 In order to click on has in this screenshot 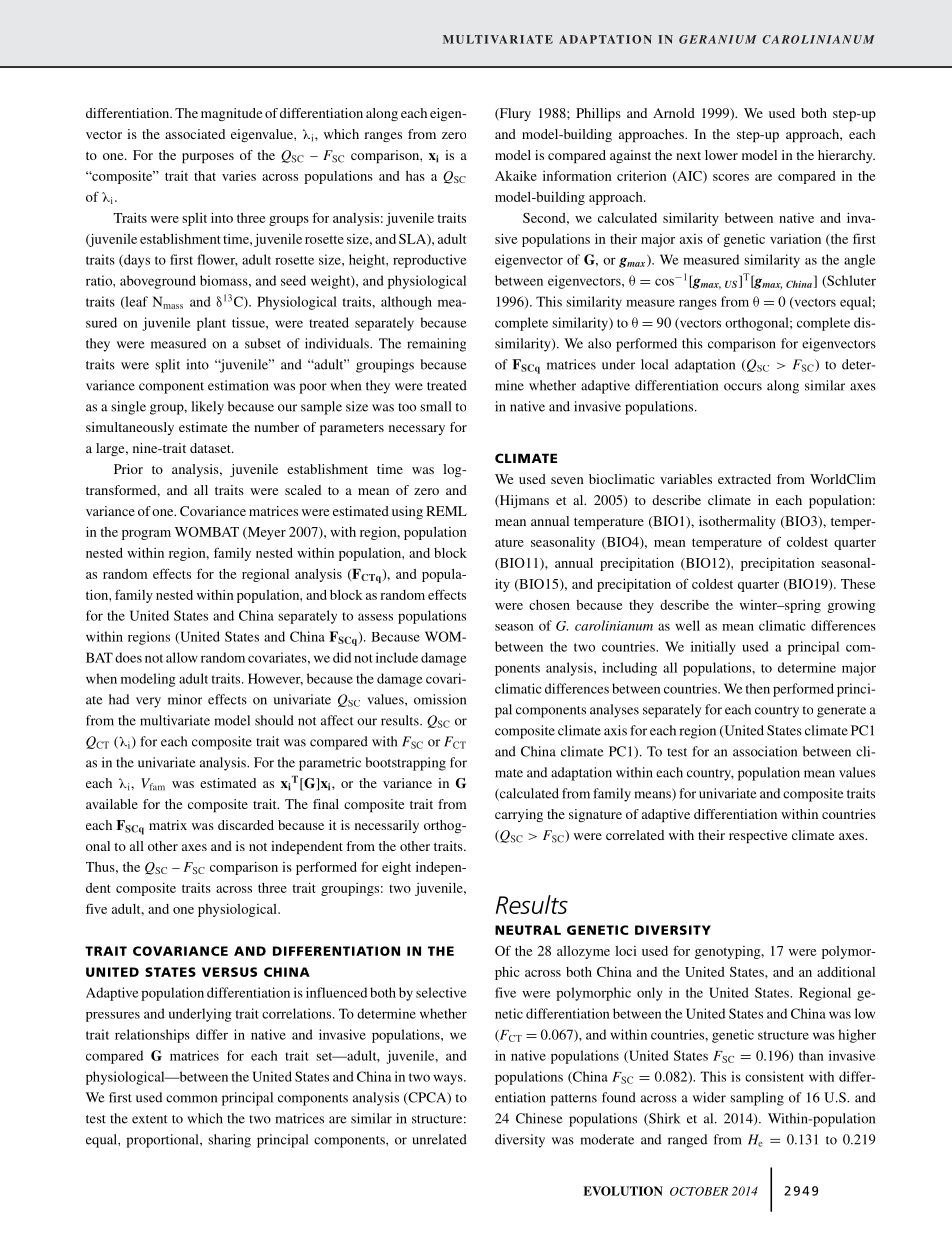, I will do `click(415, 176)`.
